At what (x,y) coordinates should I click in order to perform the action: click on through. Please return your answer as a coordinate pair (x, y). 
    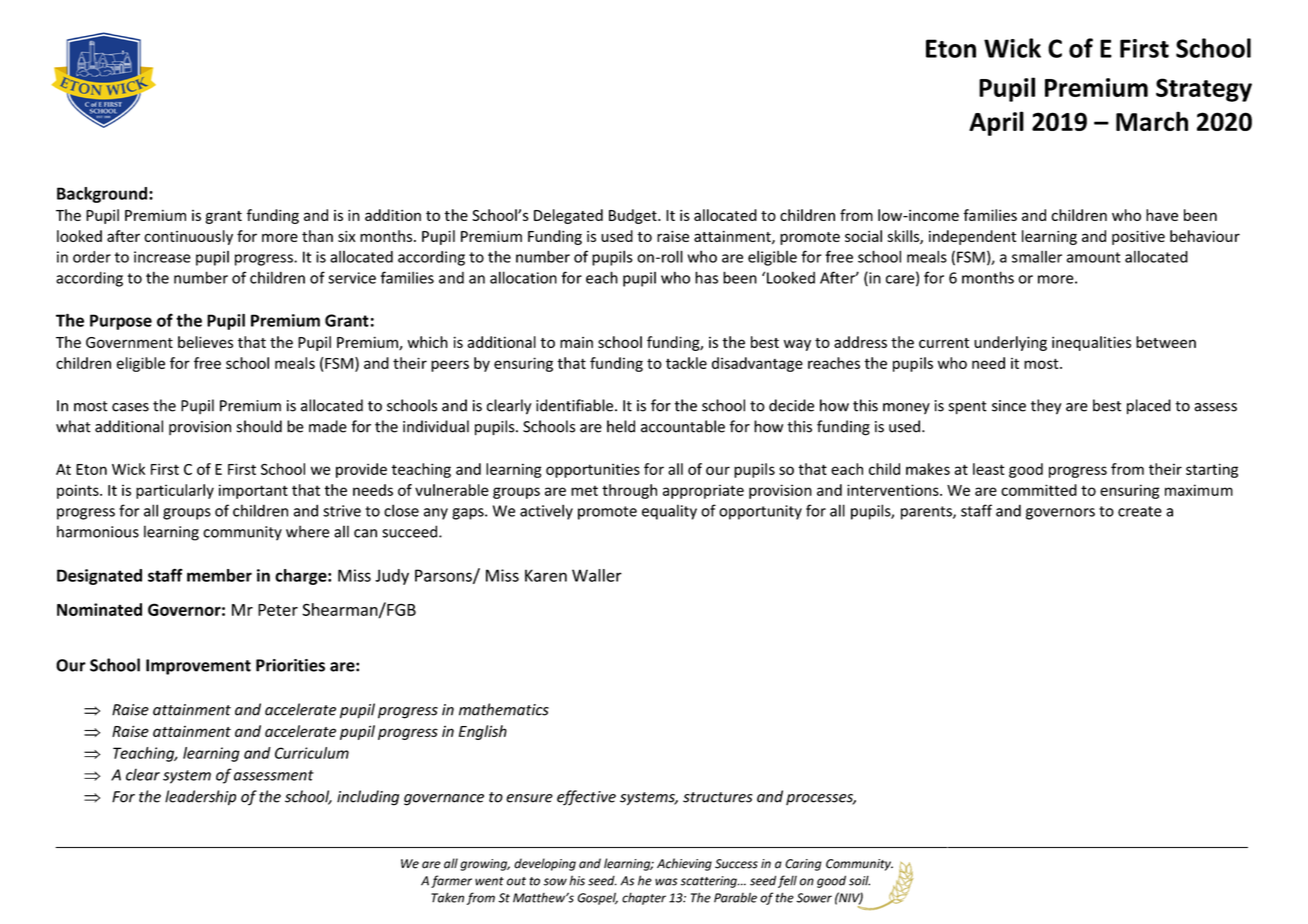
    Looking at the image, I should click on (629, 491).
